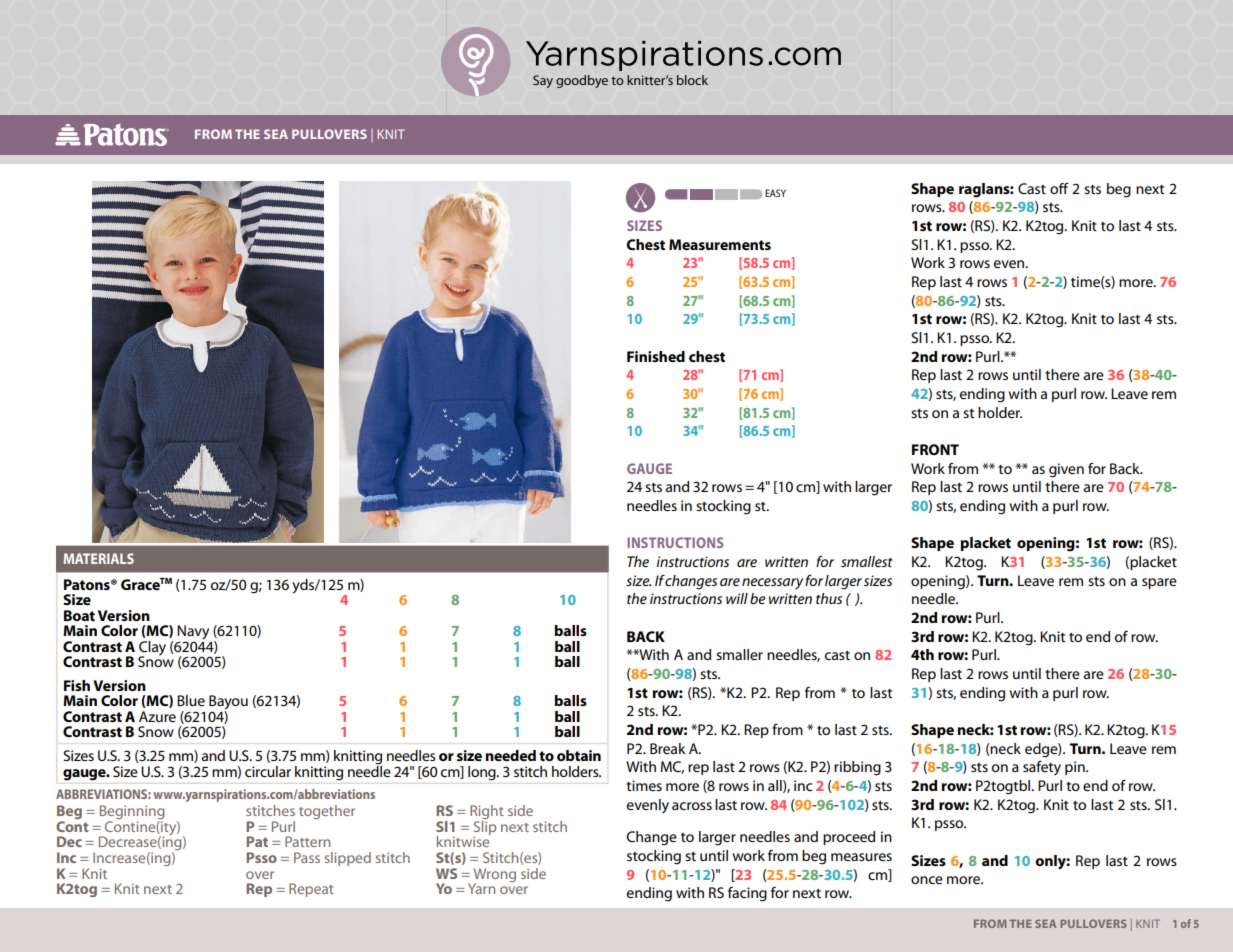  What do you see at coordinates (720, 244) in the screenshot?
I see `Measurements` at bounding box center [720, 244].
